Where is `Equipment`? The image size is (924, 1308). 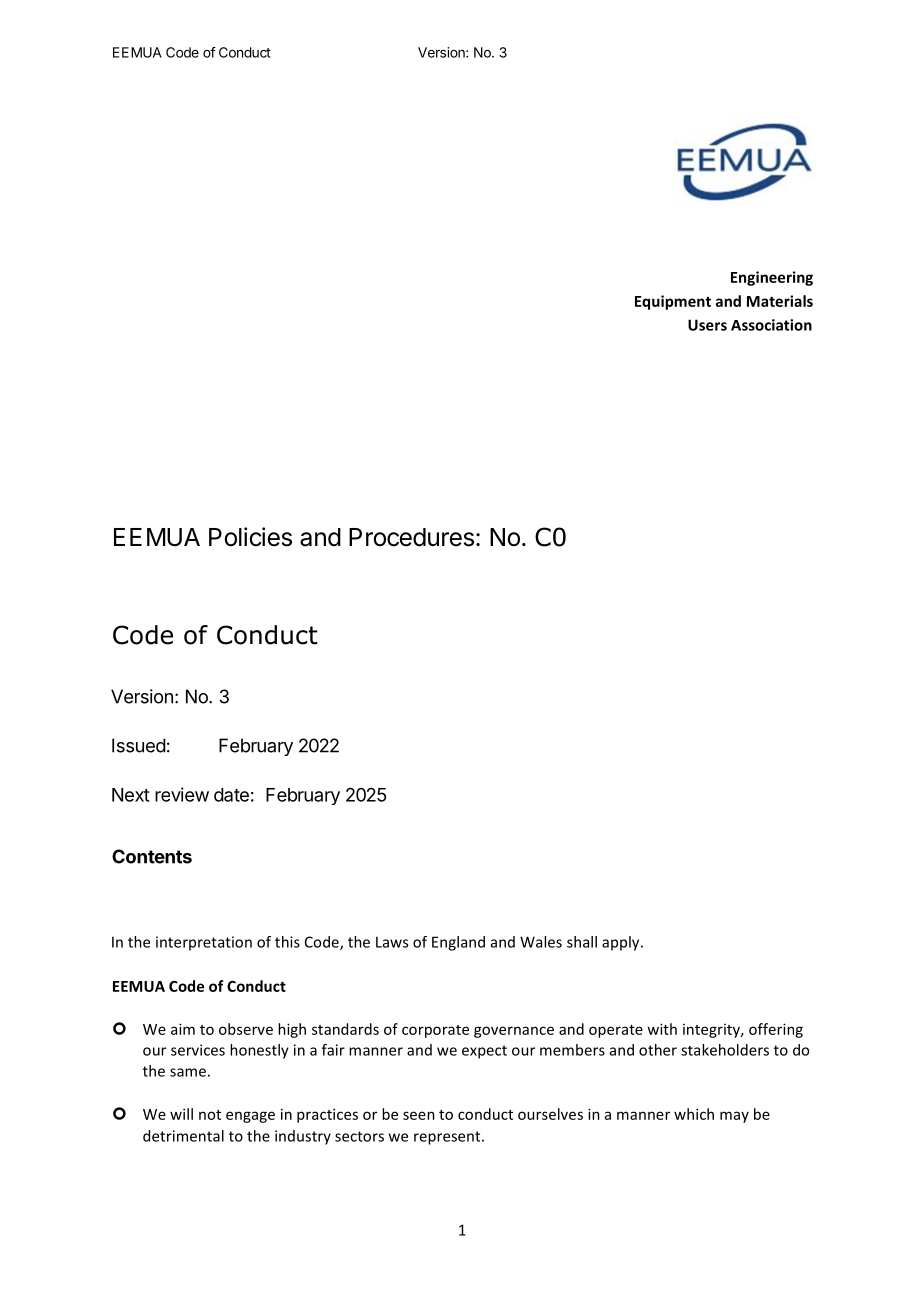 Equipment is located at coordinates (673, 302).
